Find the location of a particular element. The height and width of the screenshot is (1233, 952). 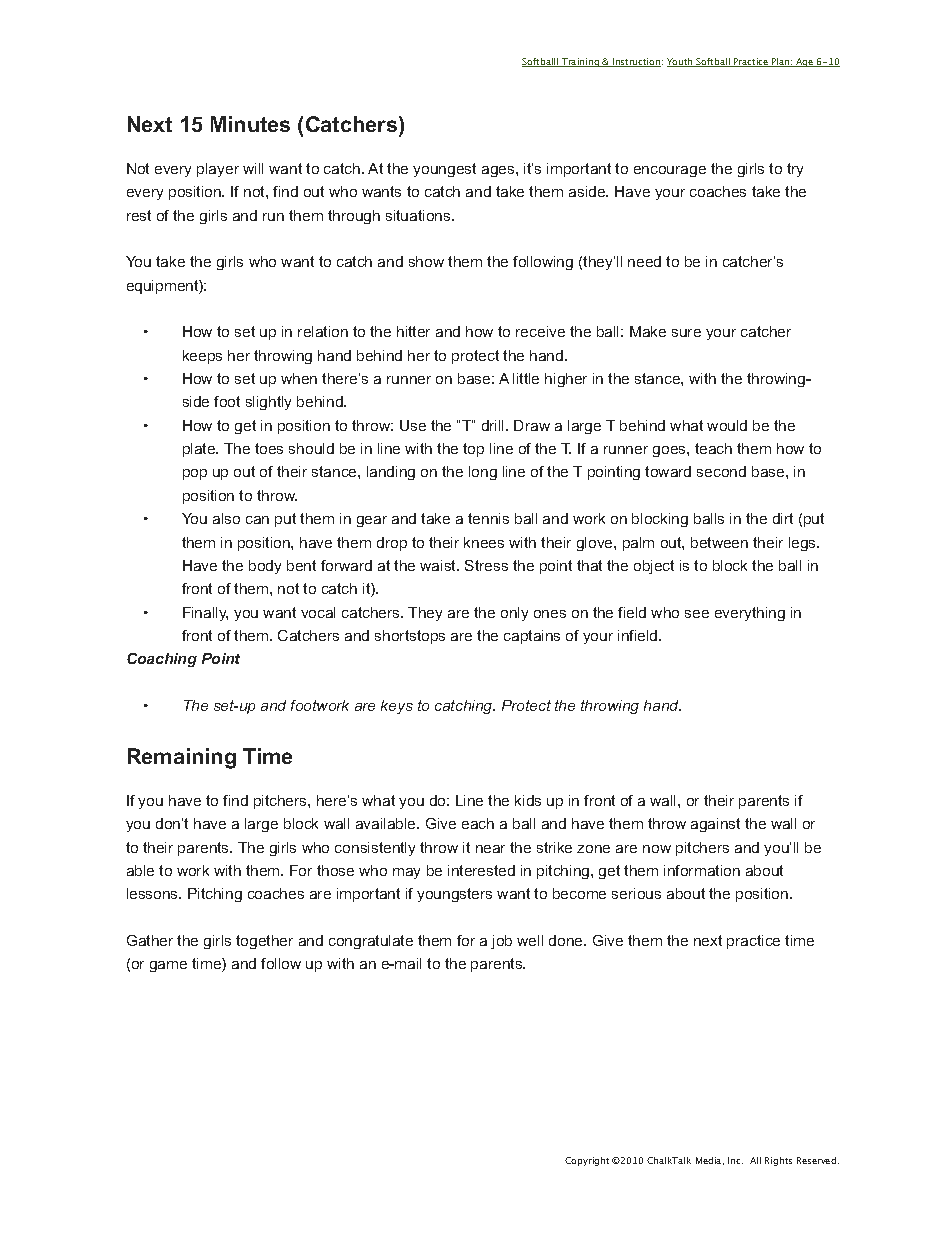

between is located at coordinates (719, 542).
